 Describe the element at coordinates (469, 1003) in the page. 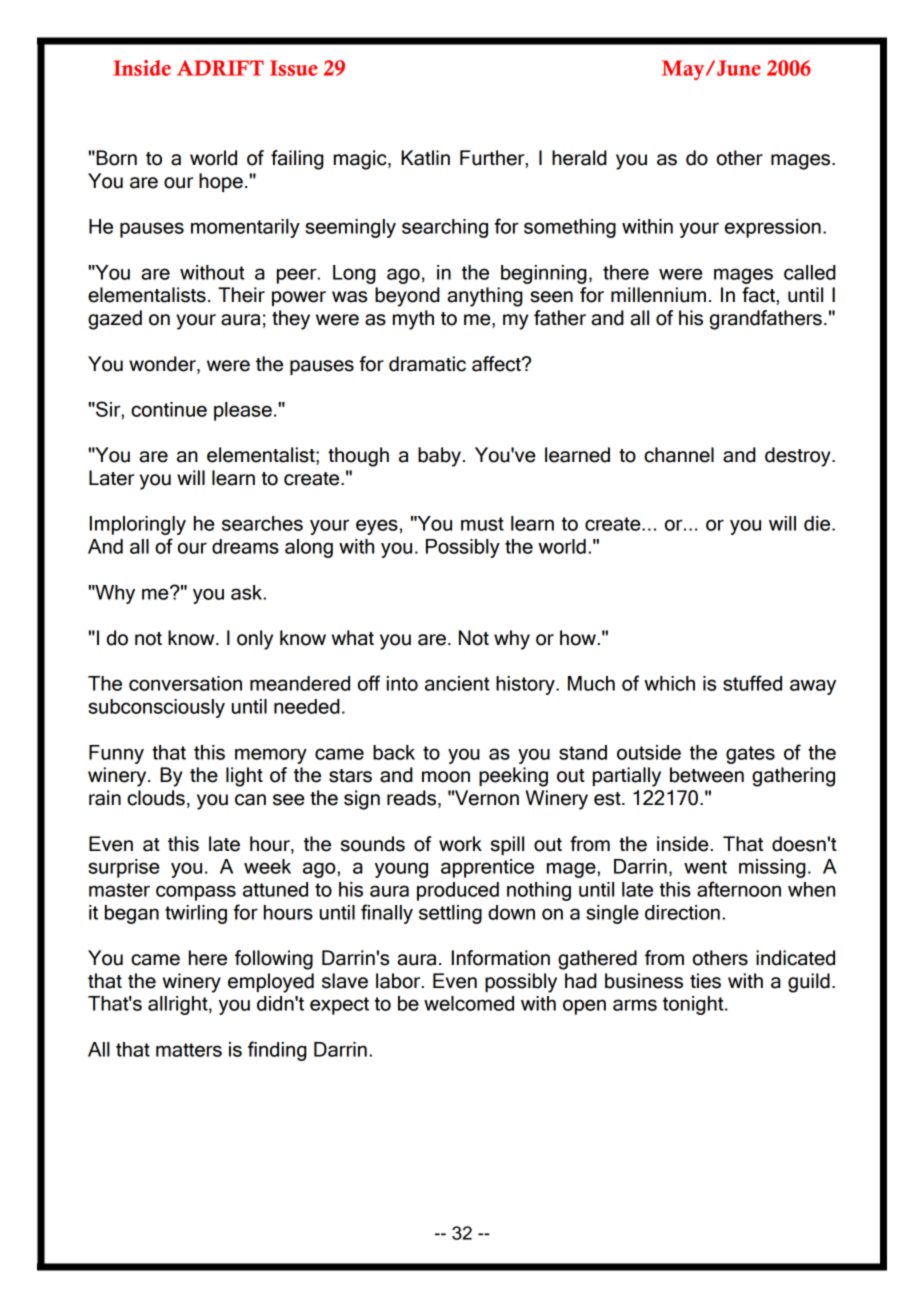

I see `welcomed` at that location.
